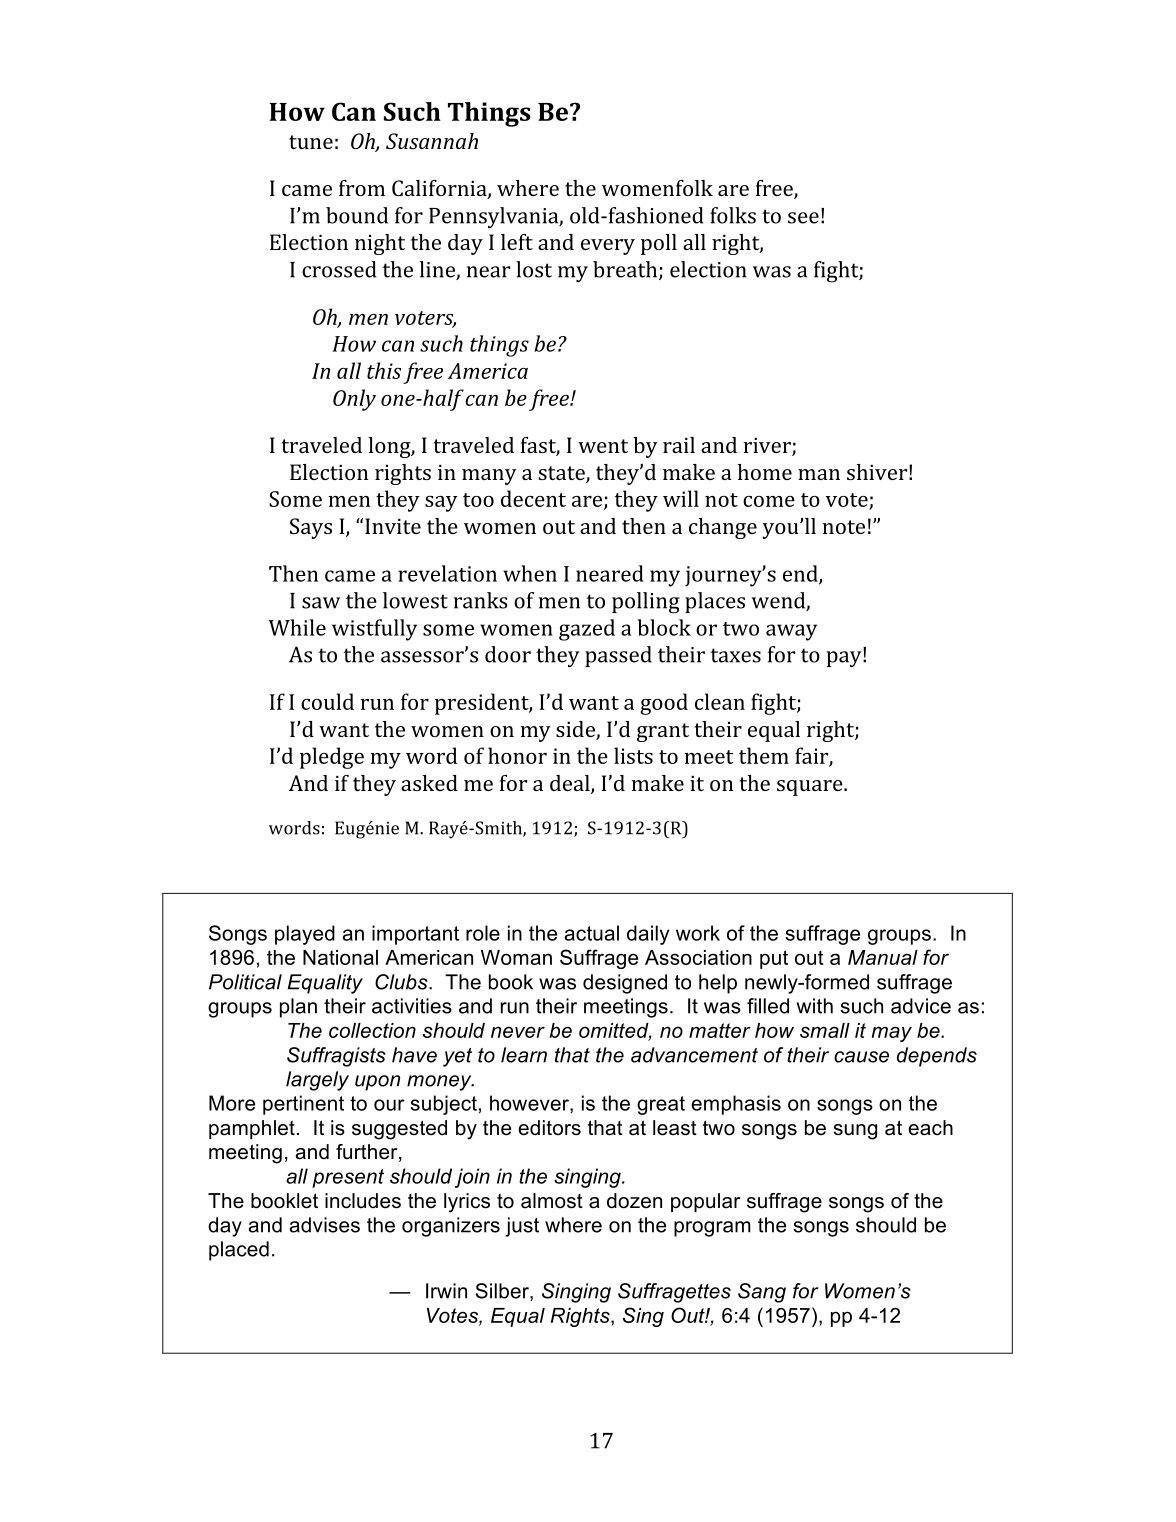 The image size is (1176, 1522). What do you see at coordinates (803, 218) in the screenshot?
I see `see` at bounding box center [803, 218].
